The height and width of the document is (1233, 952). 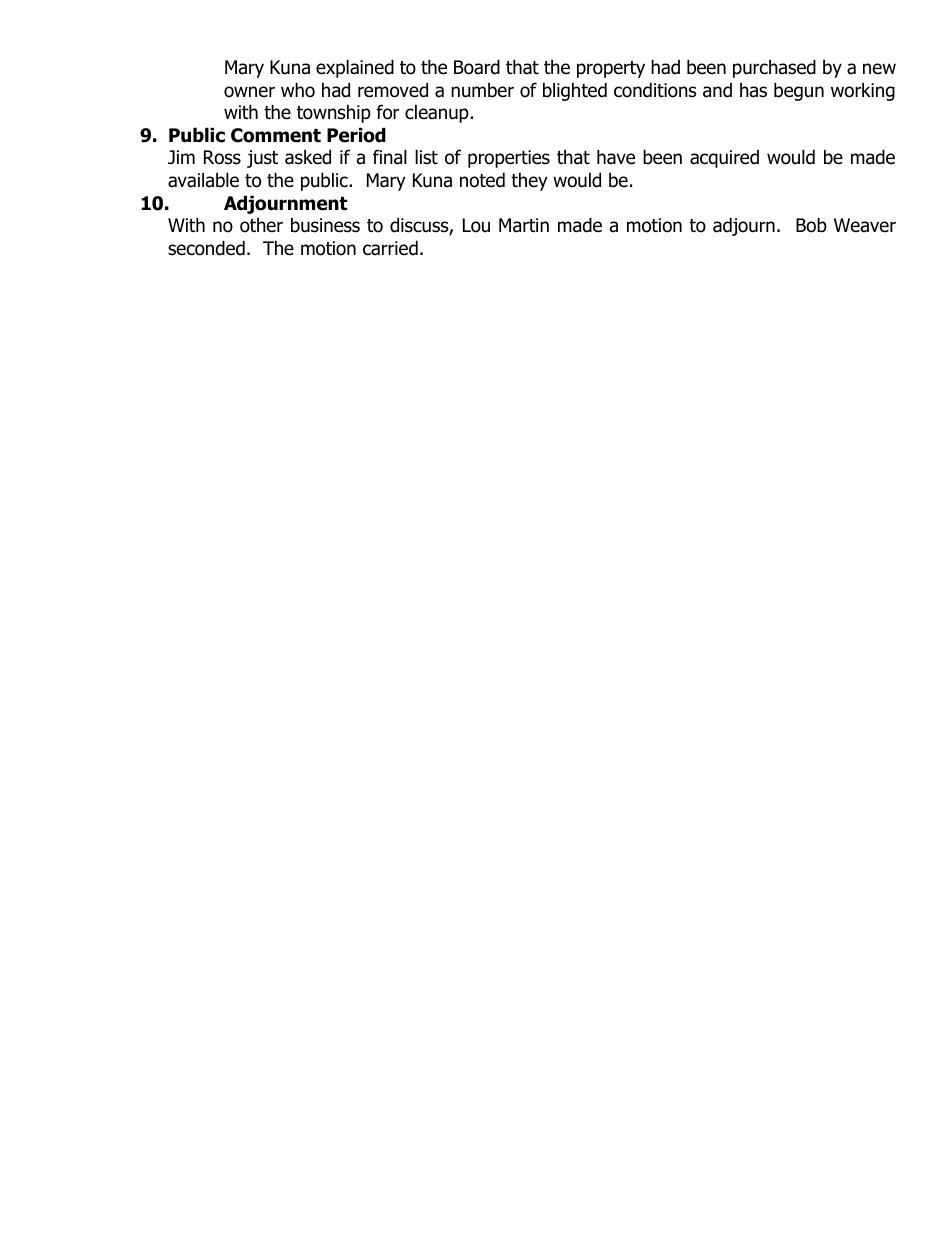 I want to click on seconded, so click(x=206, y=248).
